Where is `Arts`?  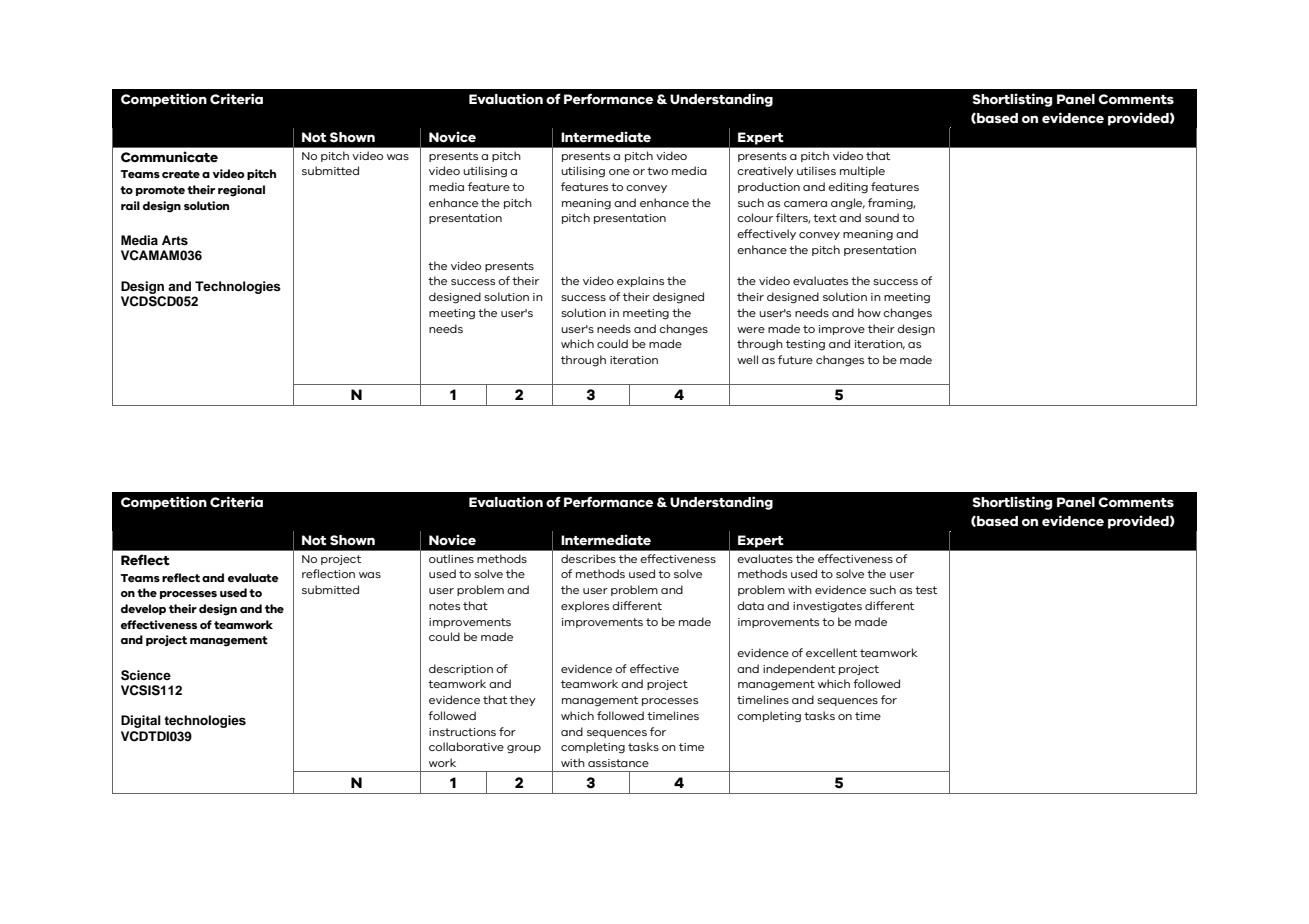
Arts is located at coordinates (175, 240).
